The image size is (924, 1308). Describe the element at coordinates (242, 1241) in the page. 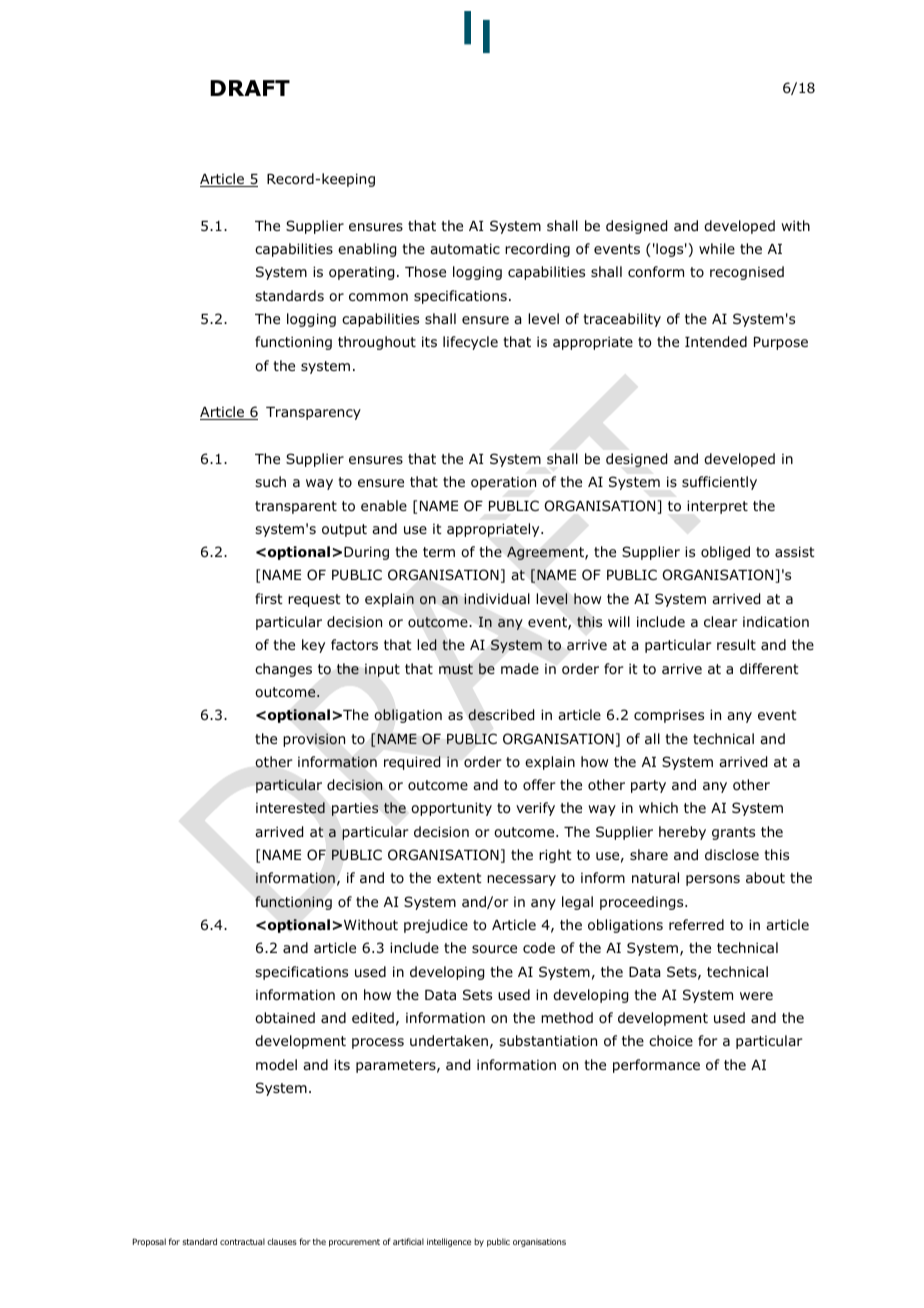

I see `contractual` at that location.
